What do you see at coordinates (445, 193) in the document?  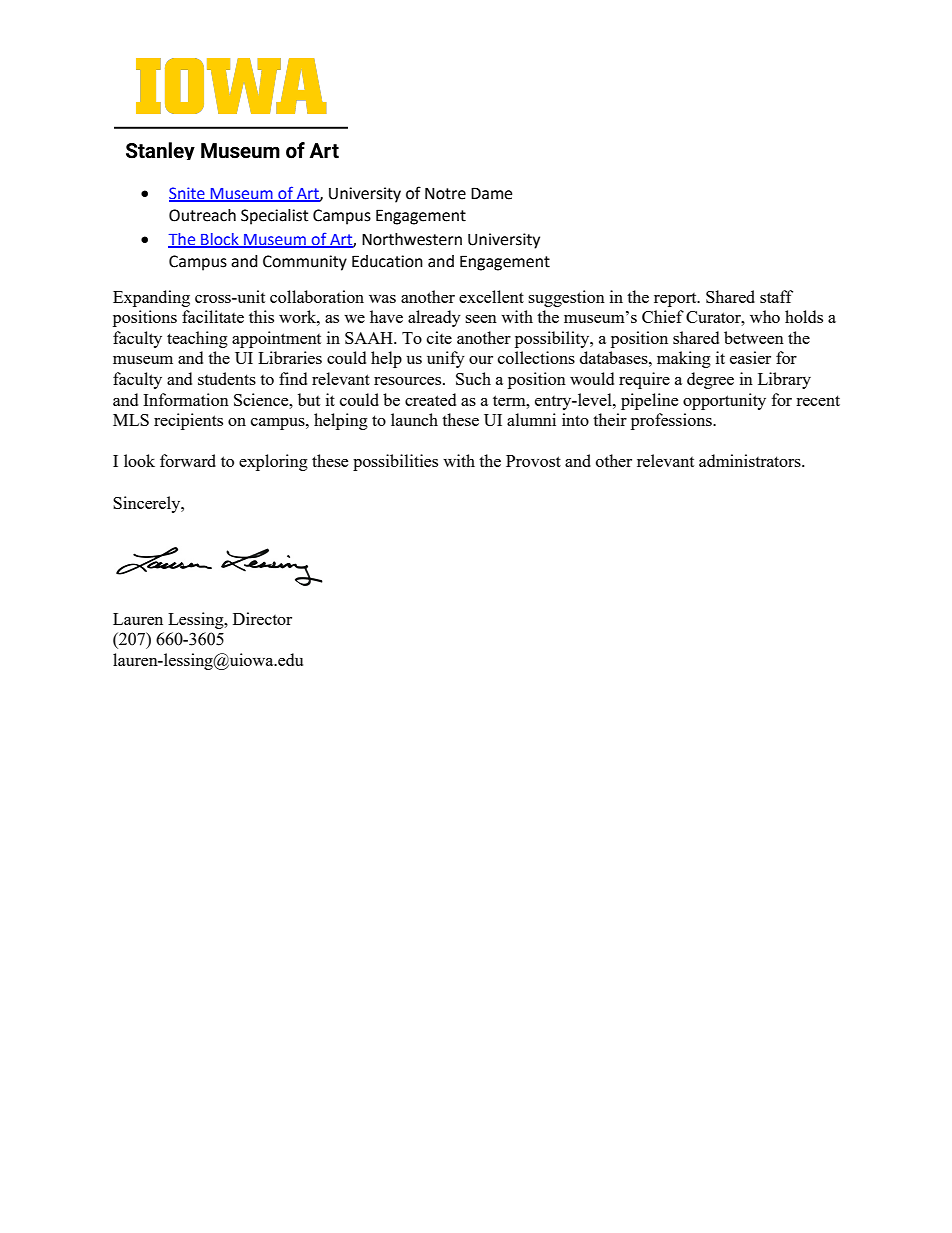 I see `Notre` at bounding box center [445, 193].
